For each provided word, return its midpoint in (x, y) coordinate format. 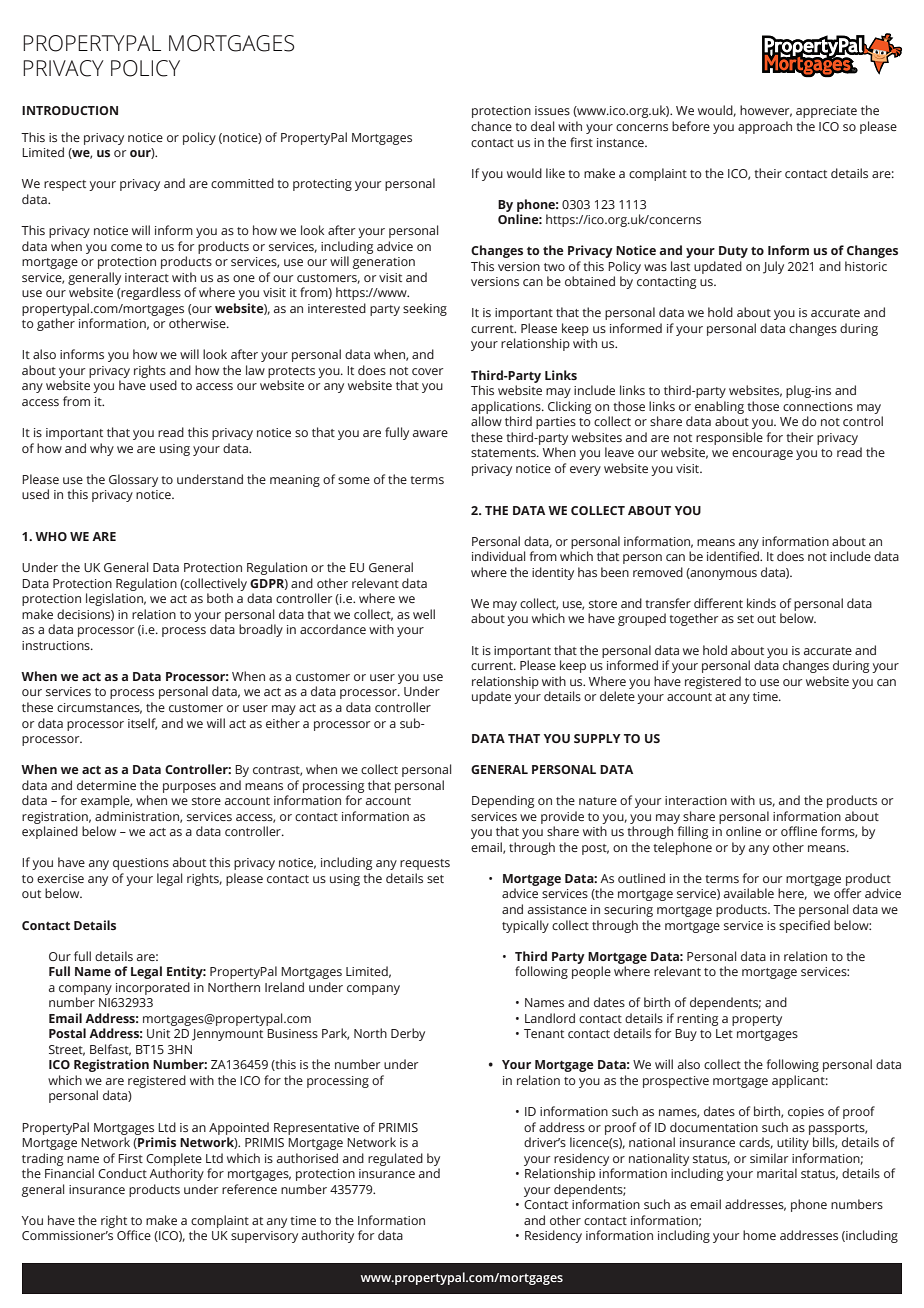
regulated (395, 1159)
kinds (761, 603)
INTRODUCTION (70, 110)
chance (491, 126)
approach (765, 127)
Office (134, 1235)
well (424, 614)
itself (142, 724)
